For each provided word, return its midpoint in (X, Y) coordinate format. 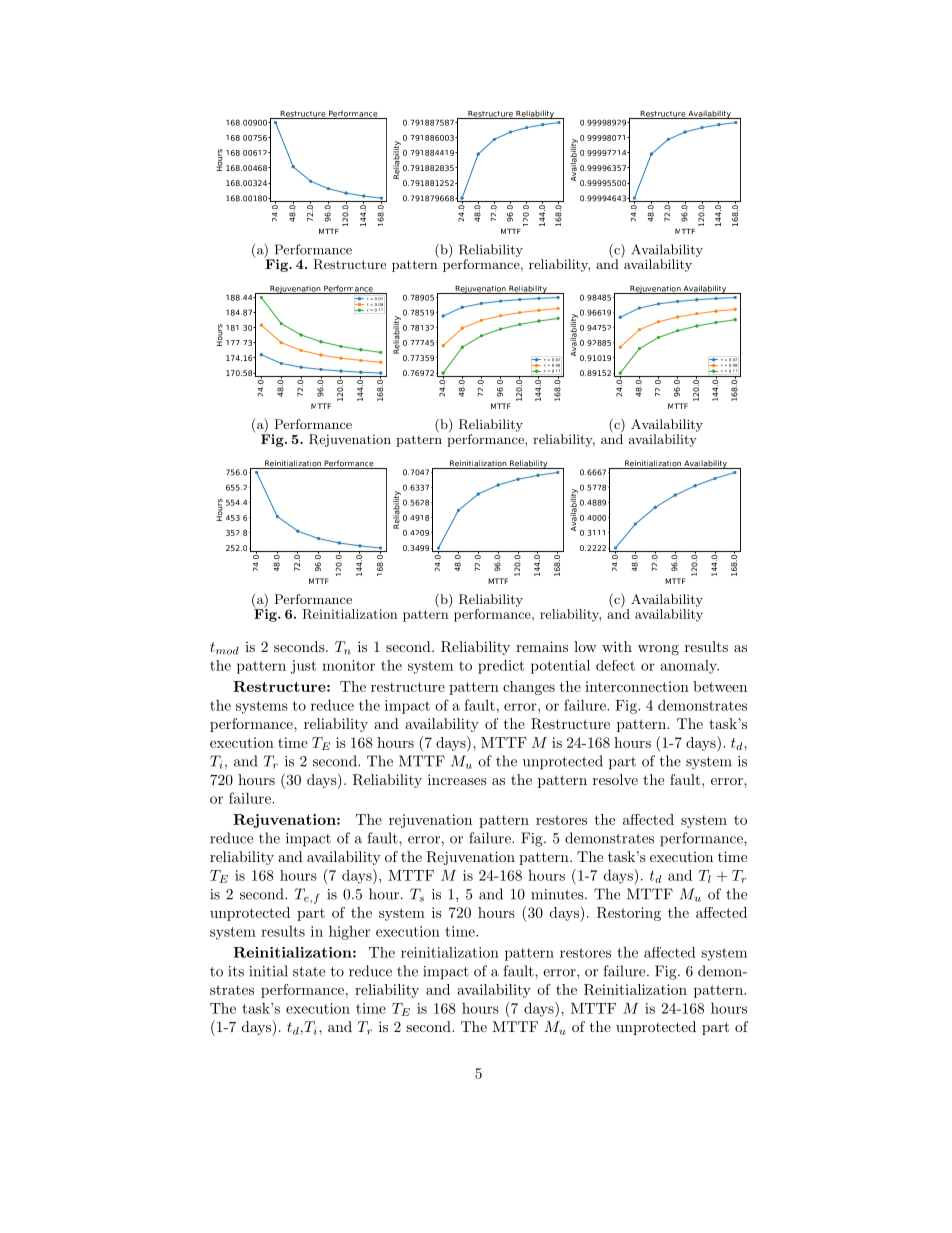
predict (501, 667)
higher (349, 932)
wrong (658, 650)
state (309, 972)
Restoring (629, 914)
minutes (558, 894)
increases (457, 779)
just (303, 667)
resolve (615, 779)
